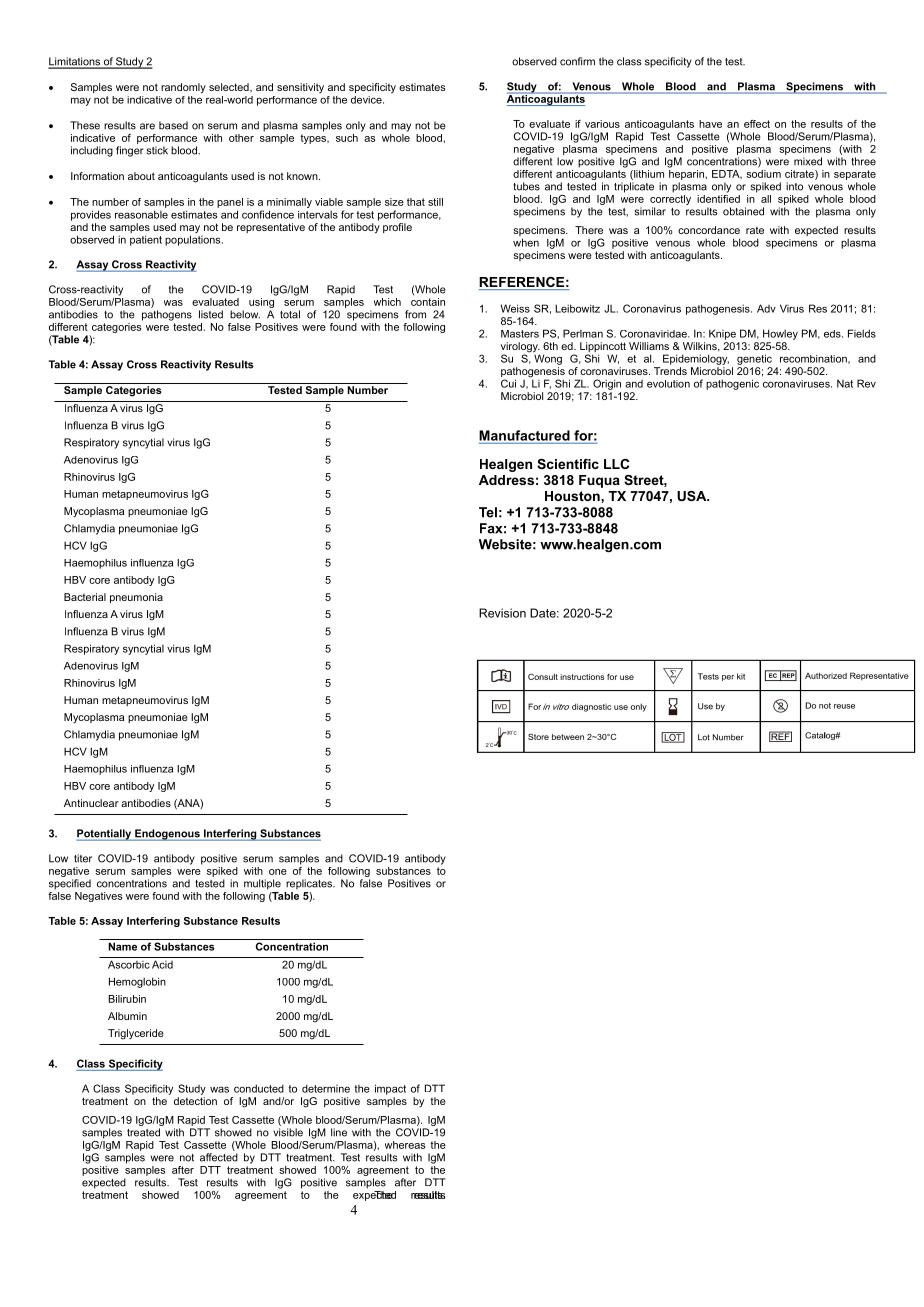  I want to click on replicates, so click(310, 884).
